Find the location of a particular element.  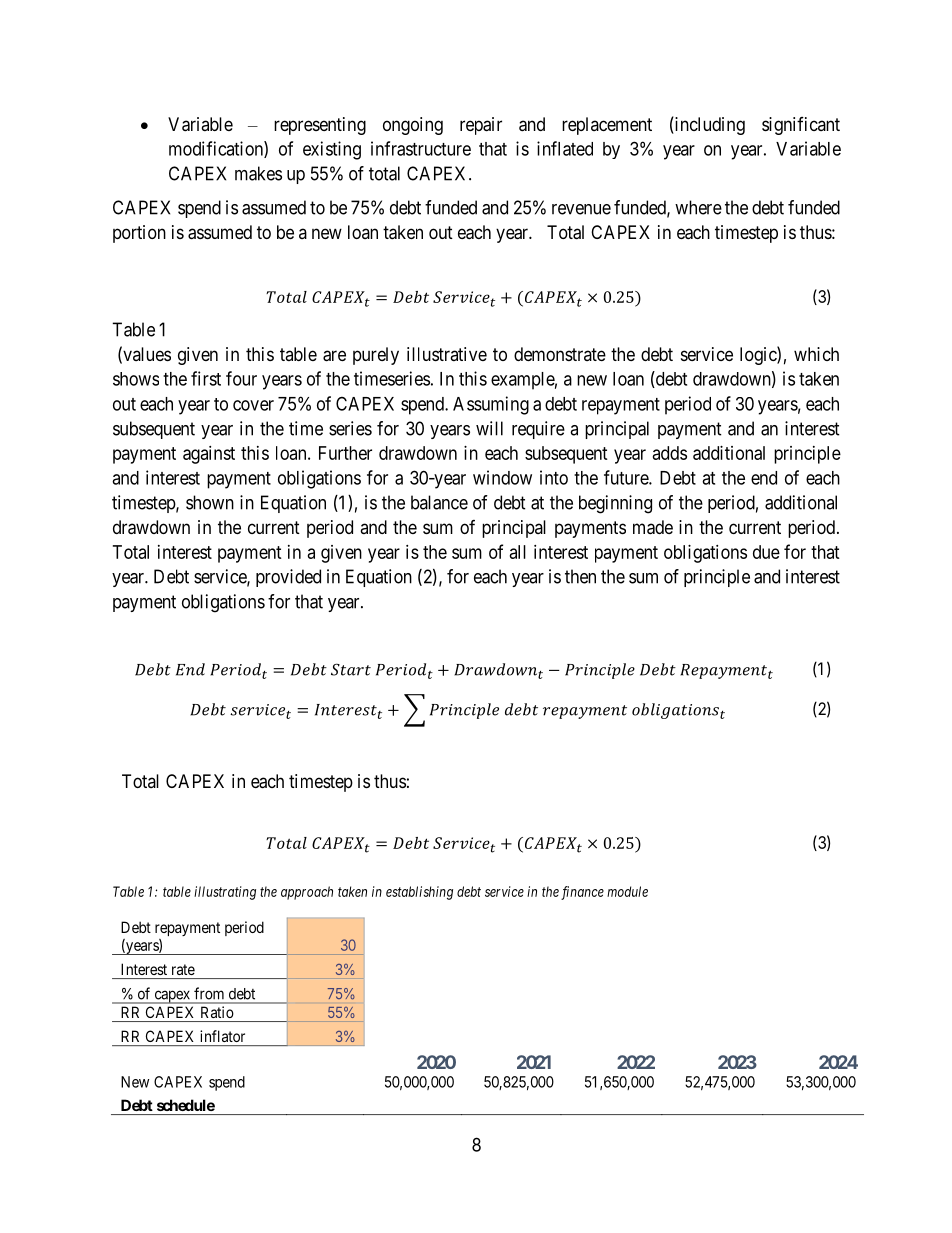

due is located at coordinates (766, 552).
